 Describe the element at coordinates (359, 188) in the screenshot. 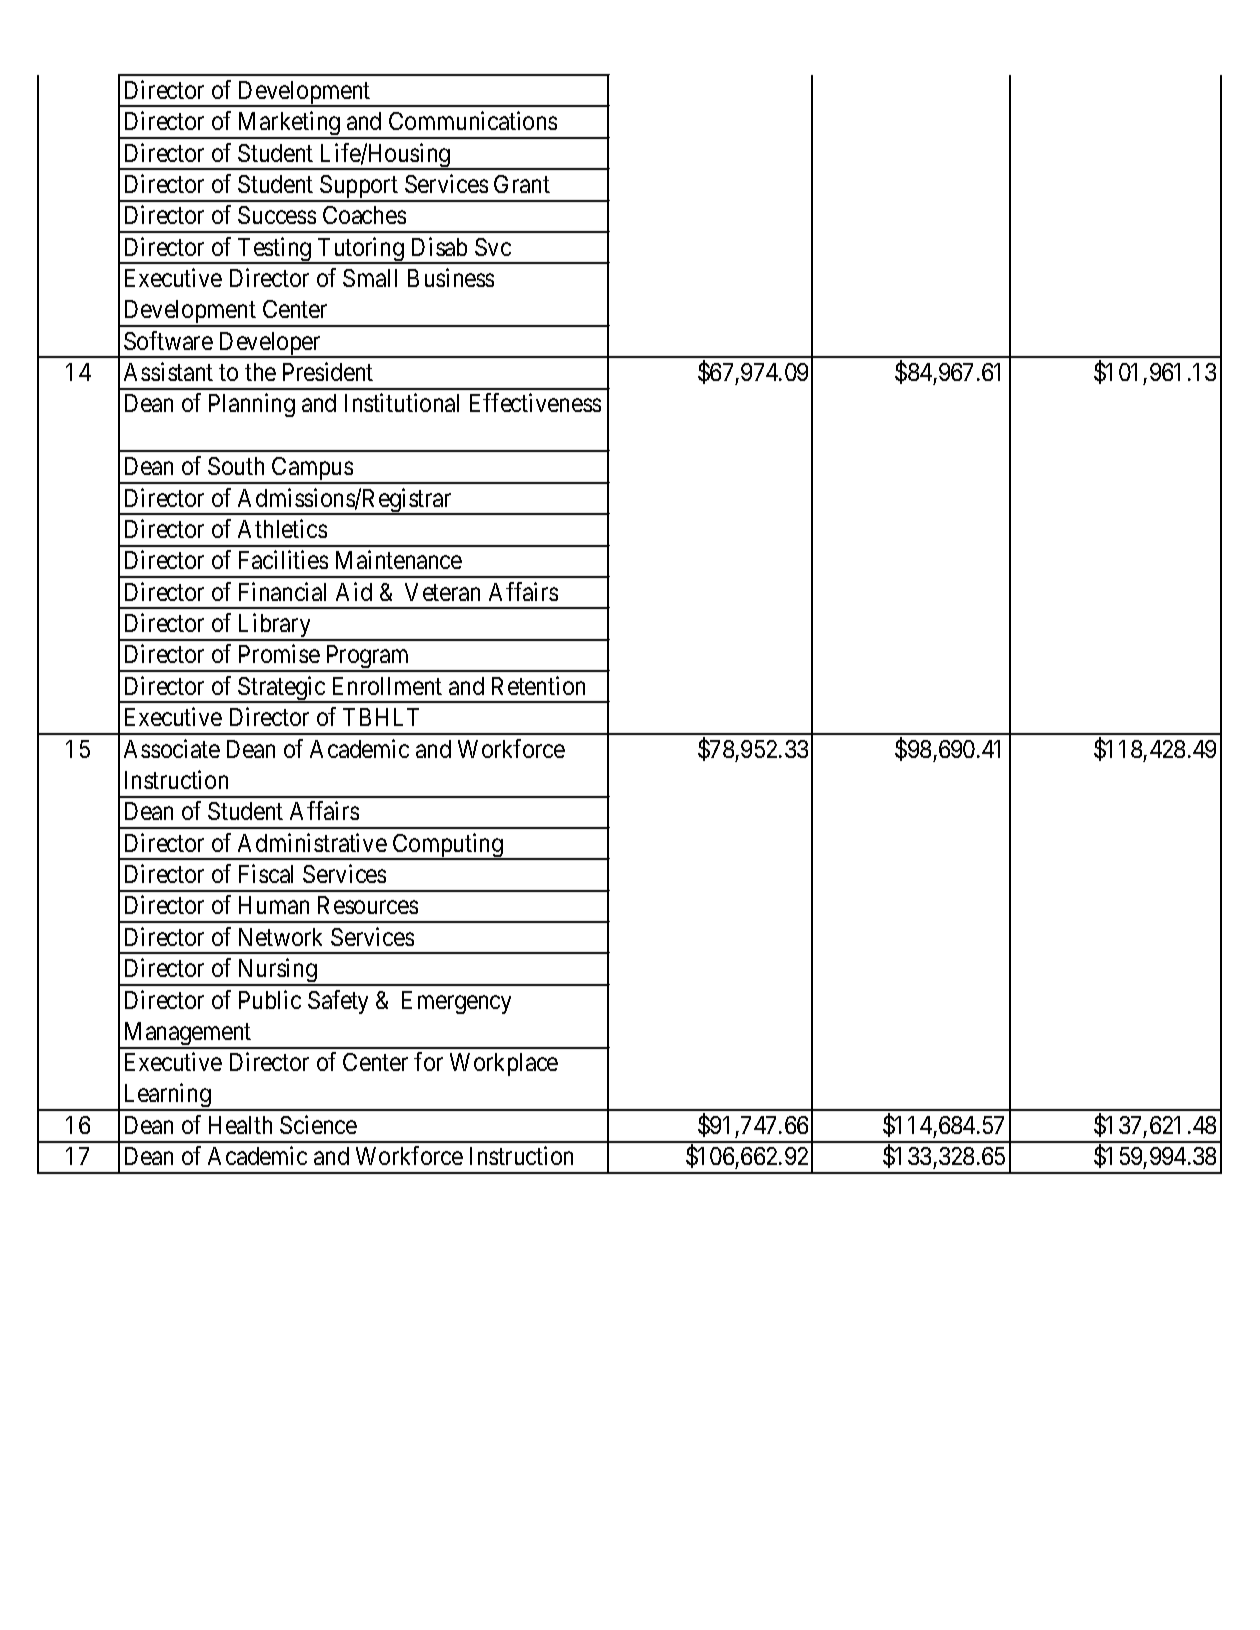

I see `Support` at that location.
